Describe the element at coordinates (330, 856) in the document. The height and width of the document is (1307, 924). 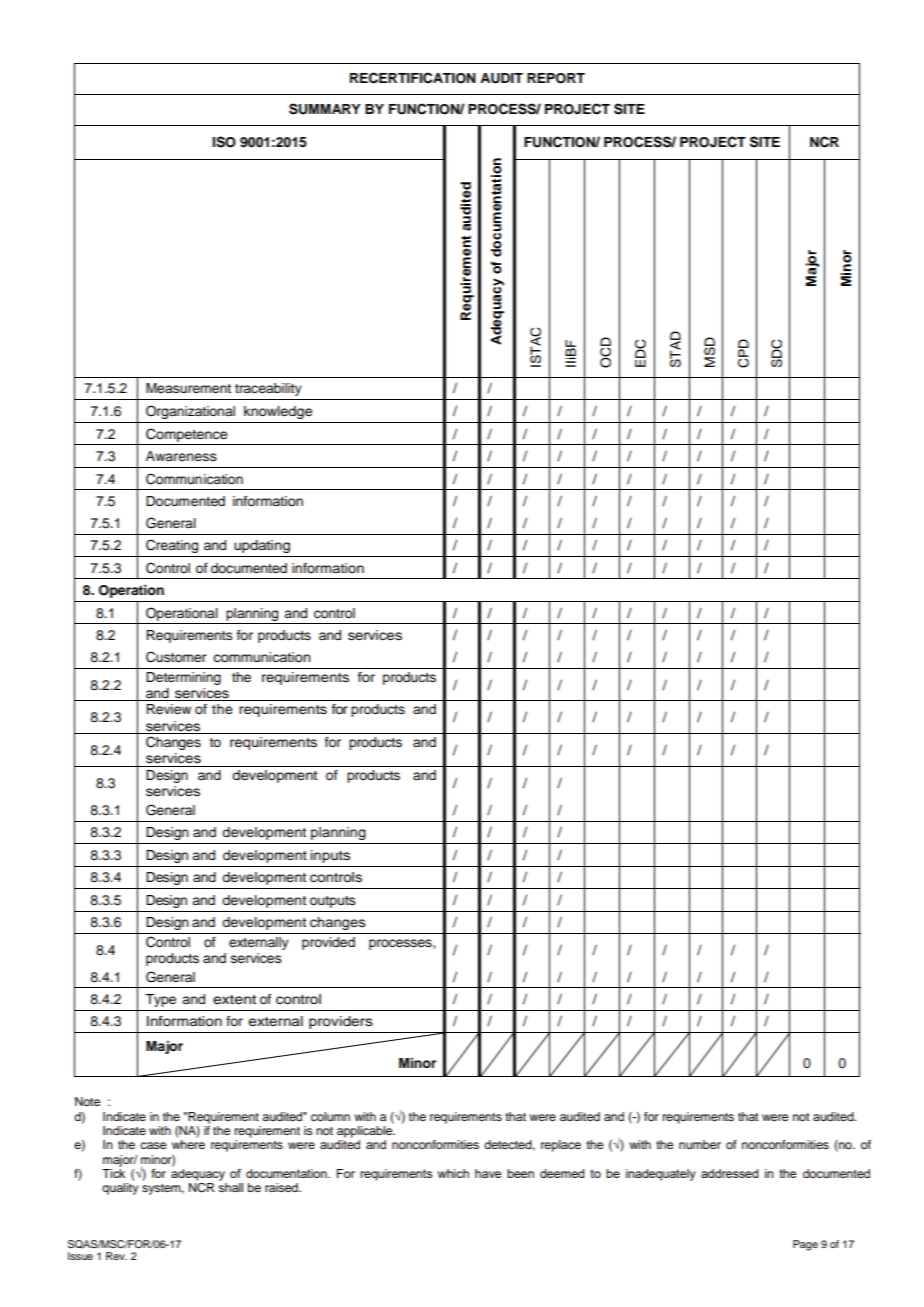
I see `inputs` at that location.
